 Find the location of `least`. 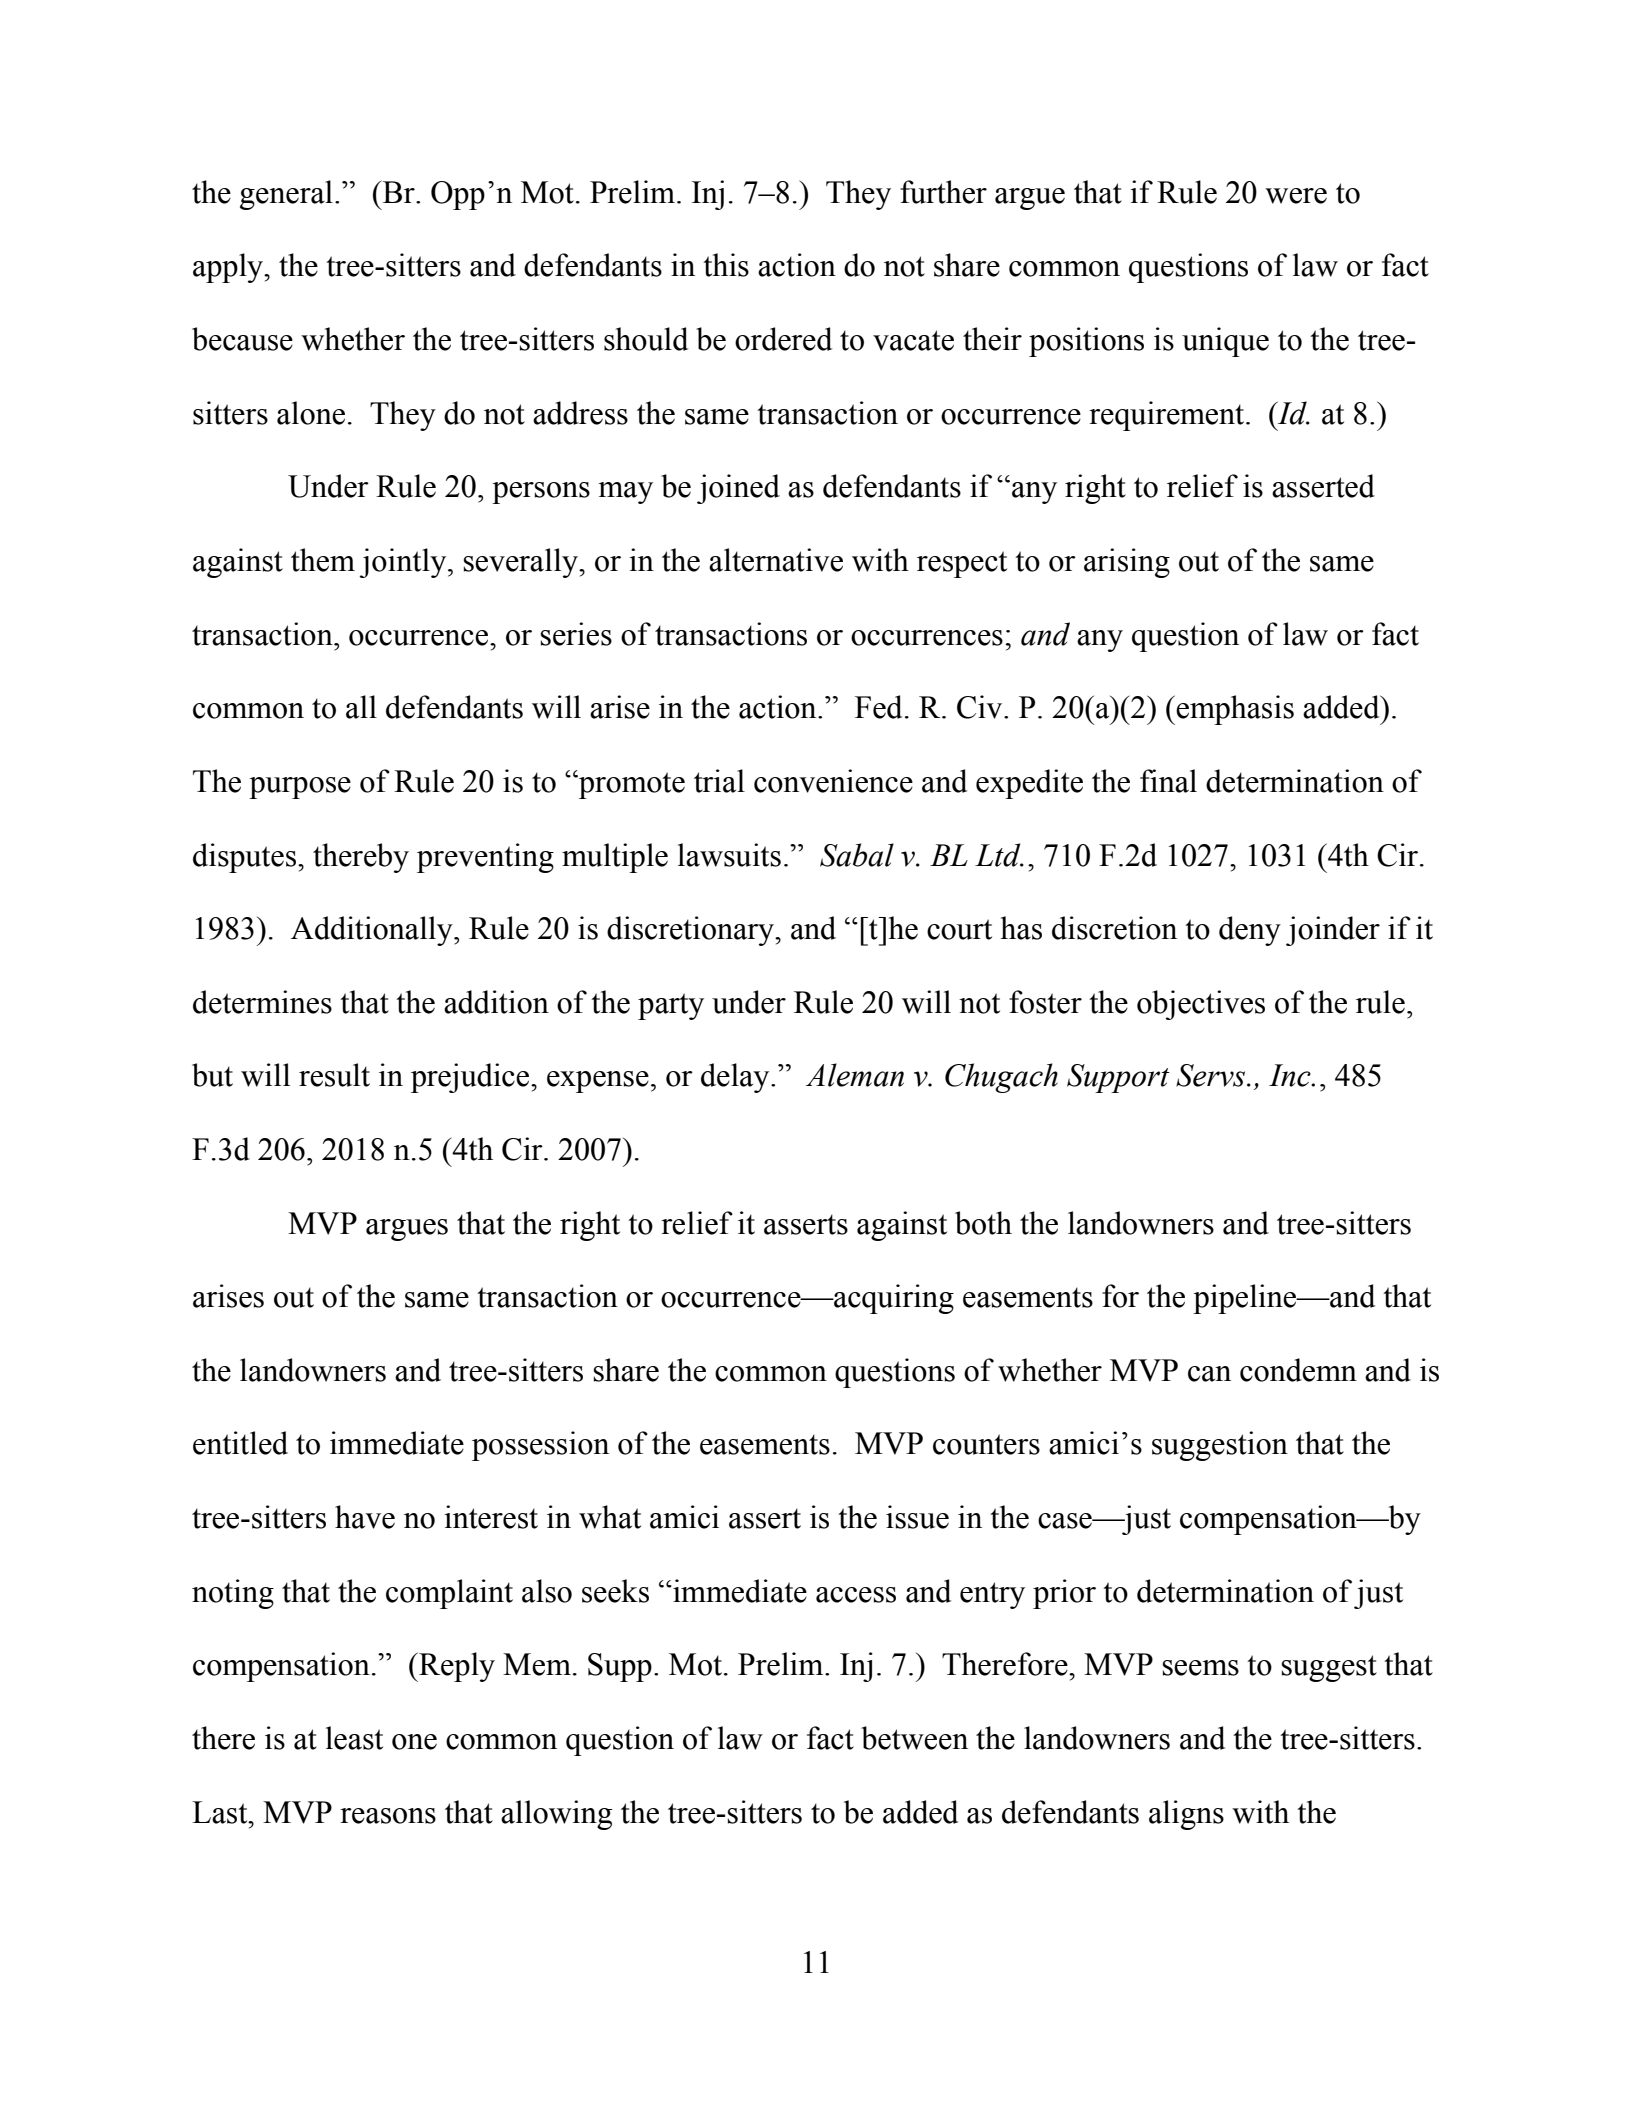

least is located at coordinates (354, 1738).
